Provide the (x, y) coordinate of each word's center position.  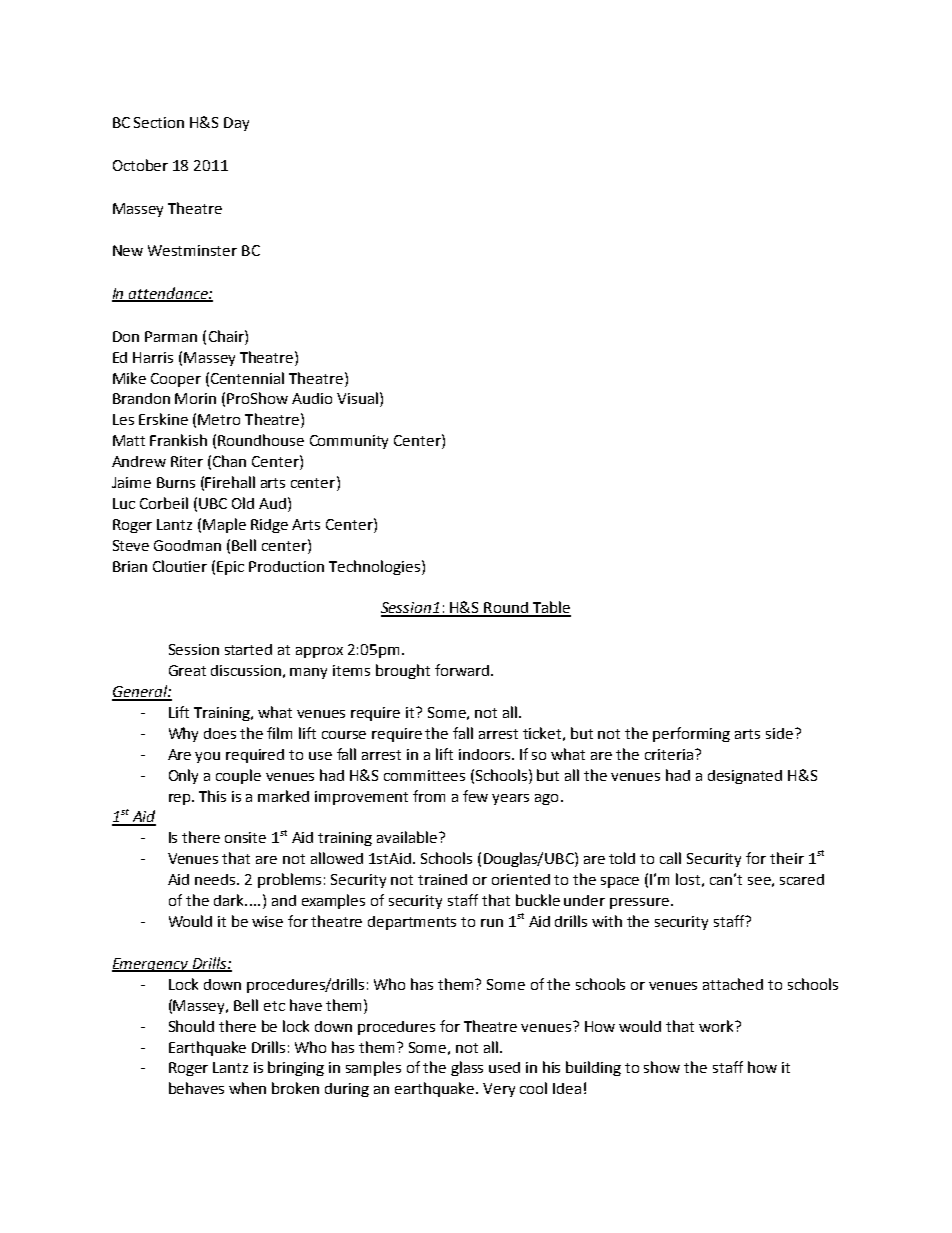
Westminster (192, 250)
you (207, 757)
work (717, 1026)
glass (467, 1068)
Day (236, 124)
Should (191, 1026)
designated (745, 777)
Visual (357, 398)
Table (550, 608)
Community (349, 442)
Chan (229, 461)
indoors (486, 754)
